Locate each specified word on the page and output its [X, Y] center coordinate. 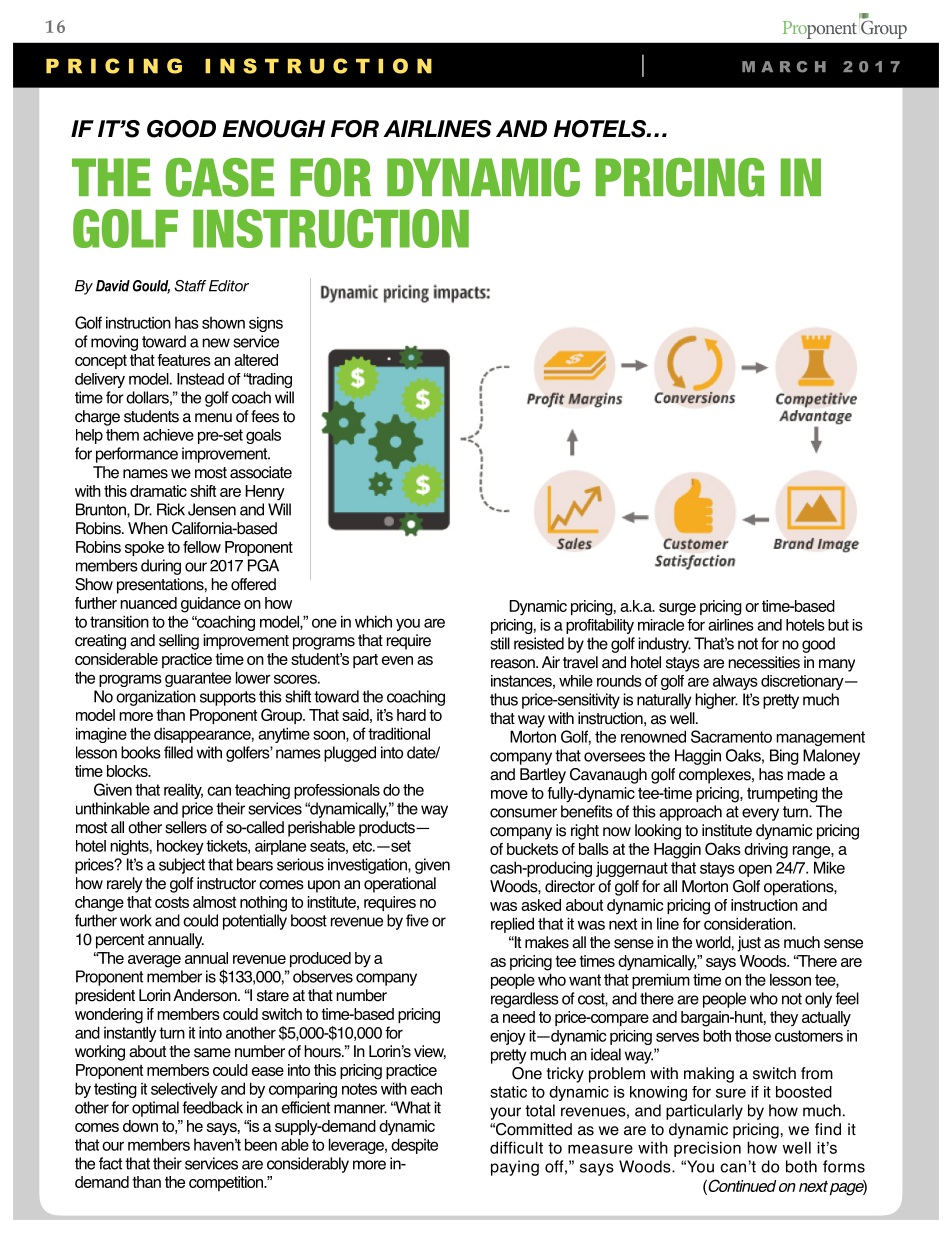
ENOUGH [273, 129]
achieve [168, 435]
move [509, 794]
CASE [220, 177]
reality [183, 791]
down [140, 1126]
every [760, 814]
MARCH [784, 67]
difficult [516, 1147]
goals [263, 436]
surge [677, 609]
